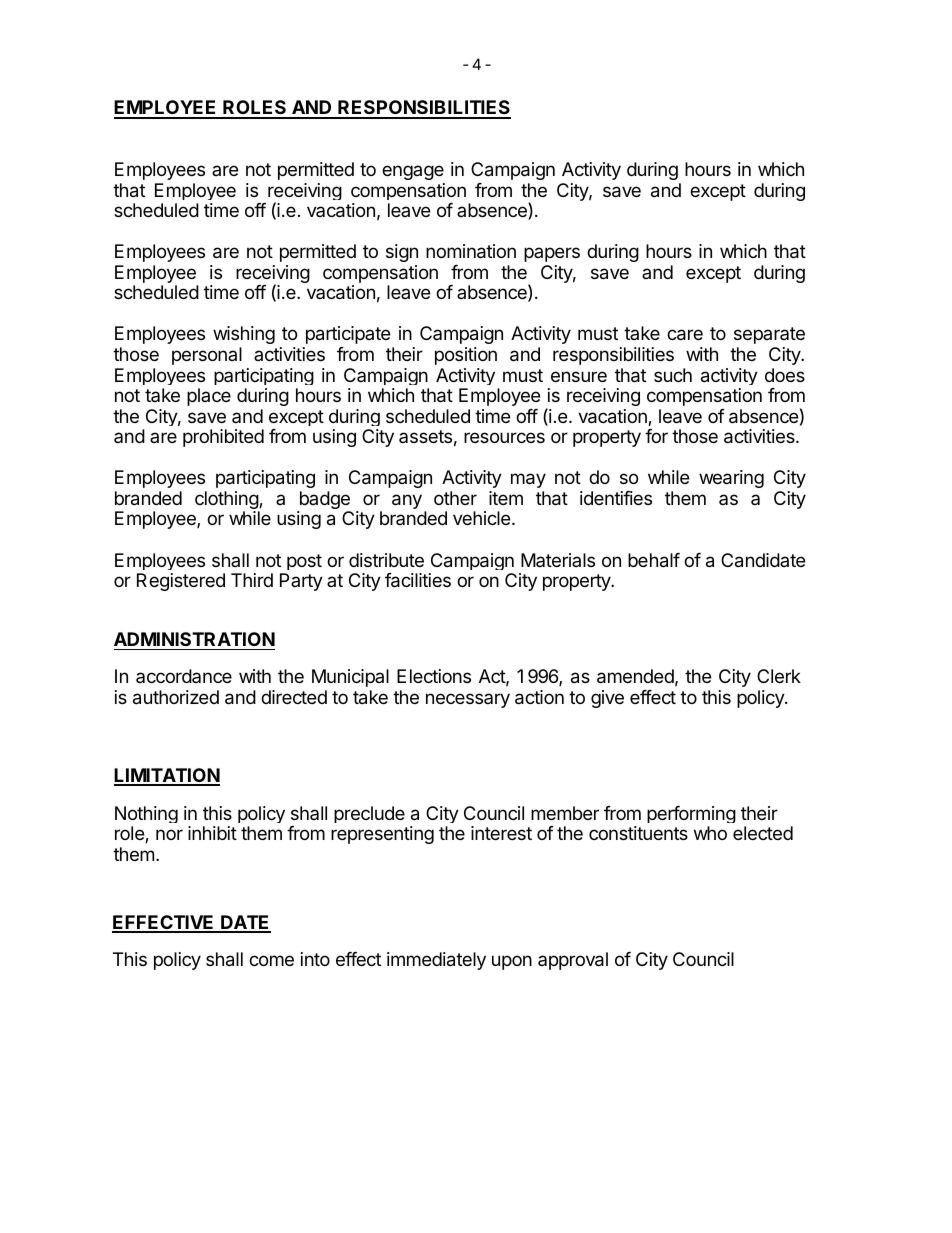 Image resolution: width=952 pixels, height=1233 pixels. I want to click on nomination, so click(471, 251).
